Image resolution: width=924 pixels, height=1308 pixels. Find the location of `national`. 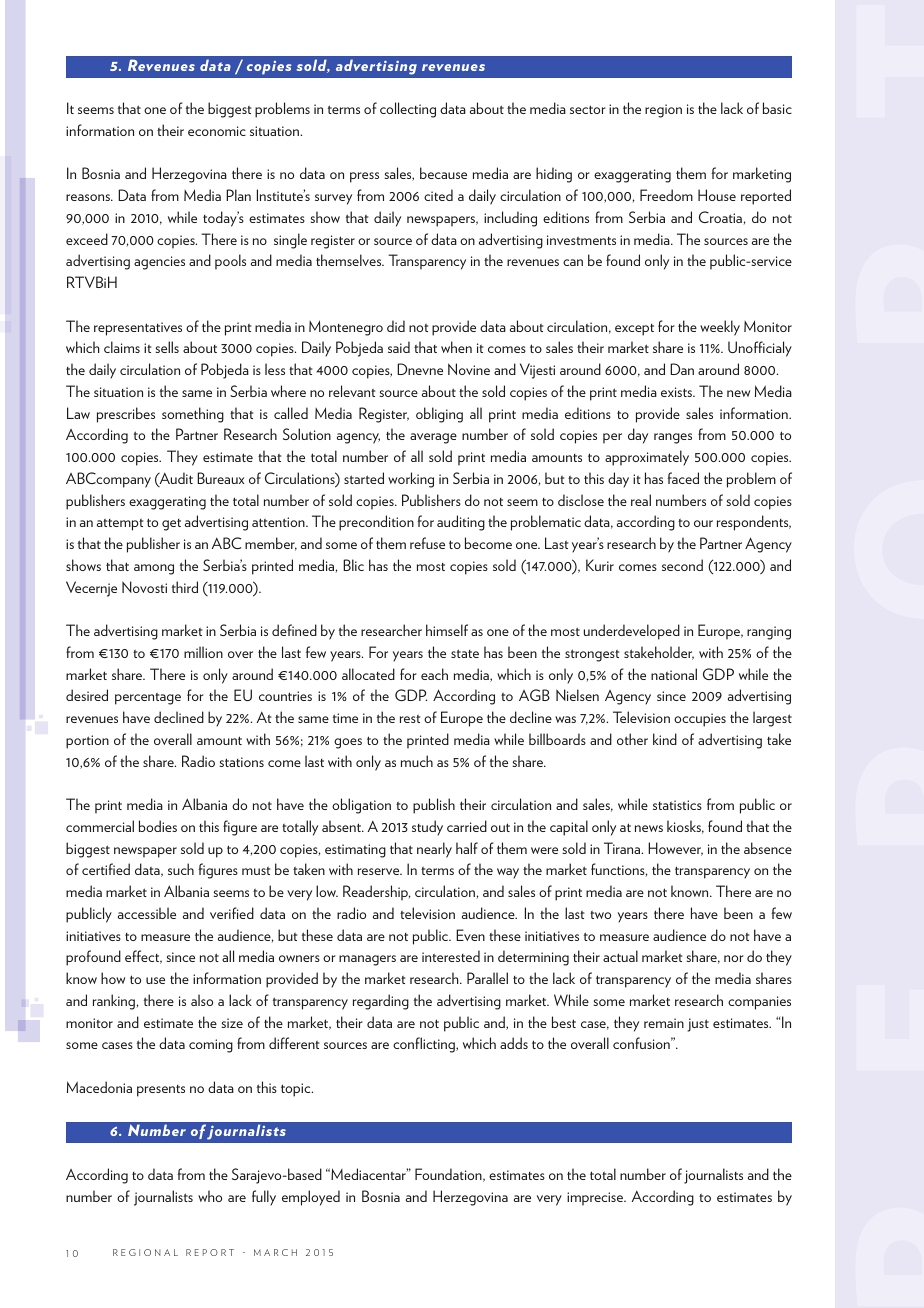

national is located at coordinates (674, 674).
